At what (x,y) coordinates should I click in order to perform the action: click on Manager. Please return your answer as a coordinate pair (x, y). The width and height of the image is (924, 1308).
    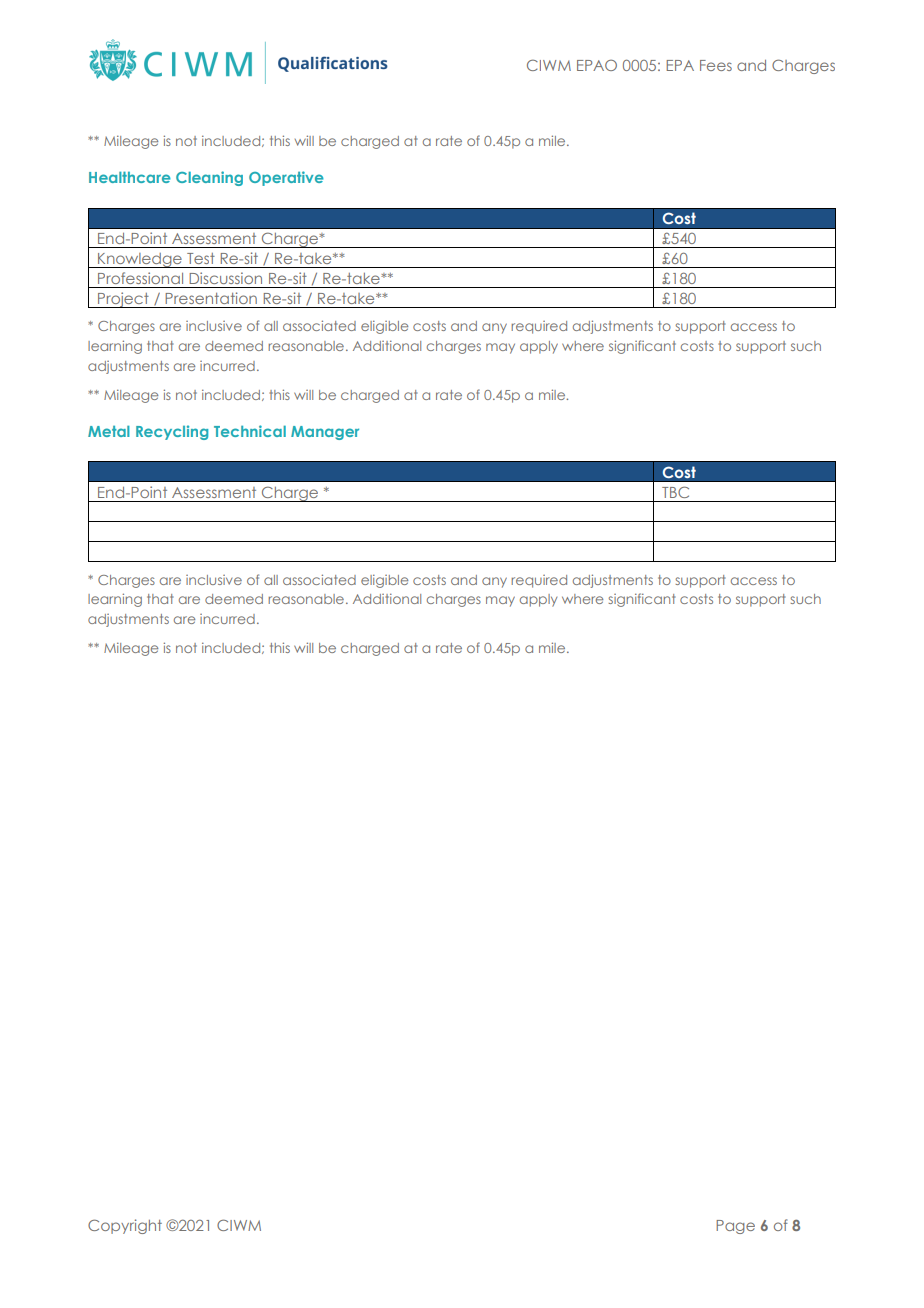
    Looking at the image, I should click on (325, 433).
